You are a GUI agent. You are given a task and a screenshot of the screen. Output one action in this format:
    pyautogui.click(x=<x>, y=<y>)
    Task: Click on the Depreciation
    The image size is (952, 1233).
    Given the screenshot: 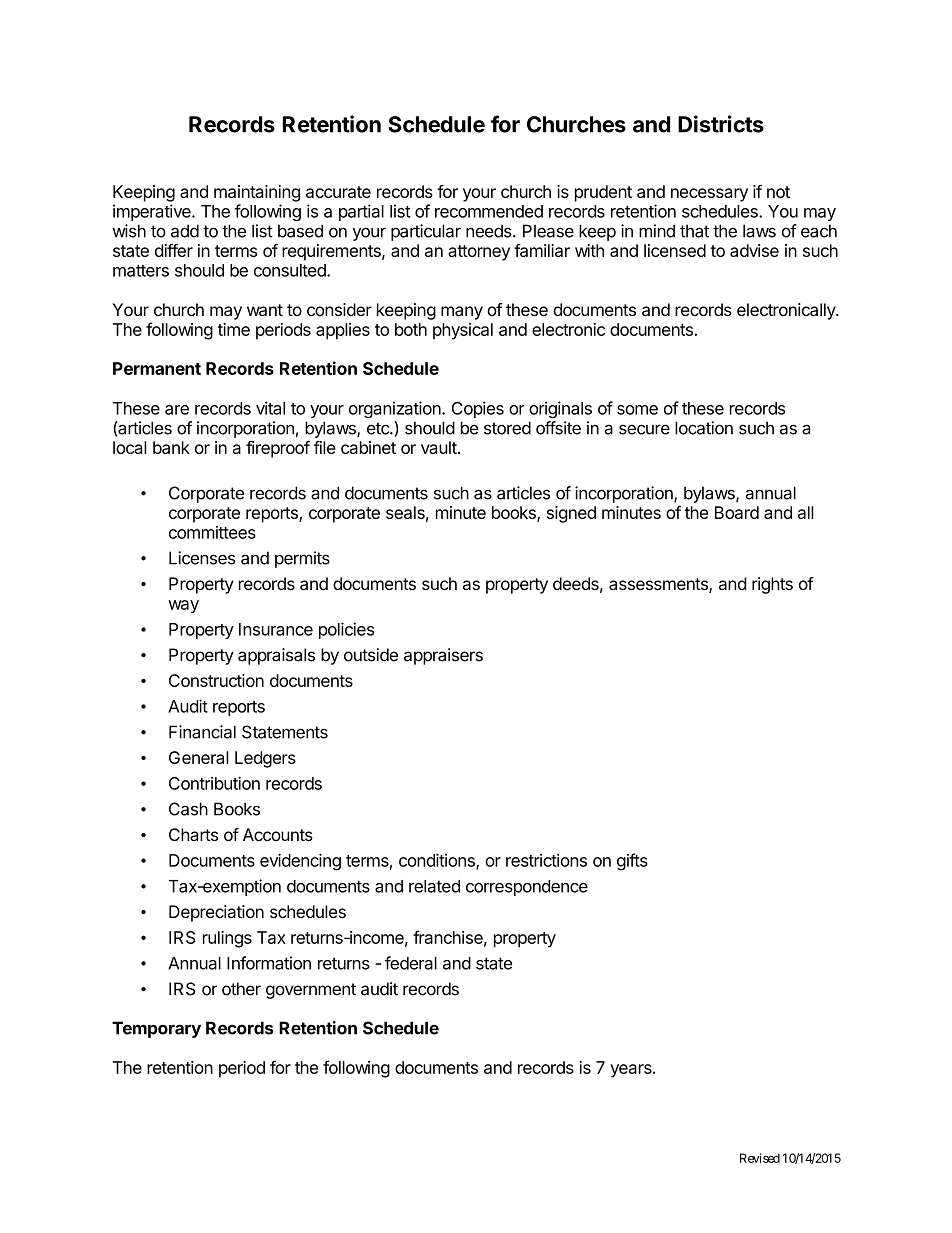 What is the action you would take?
    pyautogui.click(x=216, y=913)
